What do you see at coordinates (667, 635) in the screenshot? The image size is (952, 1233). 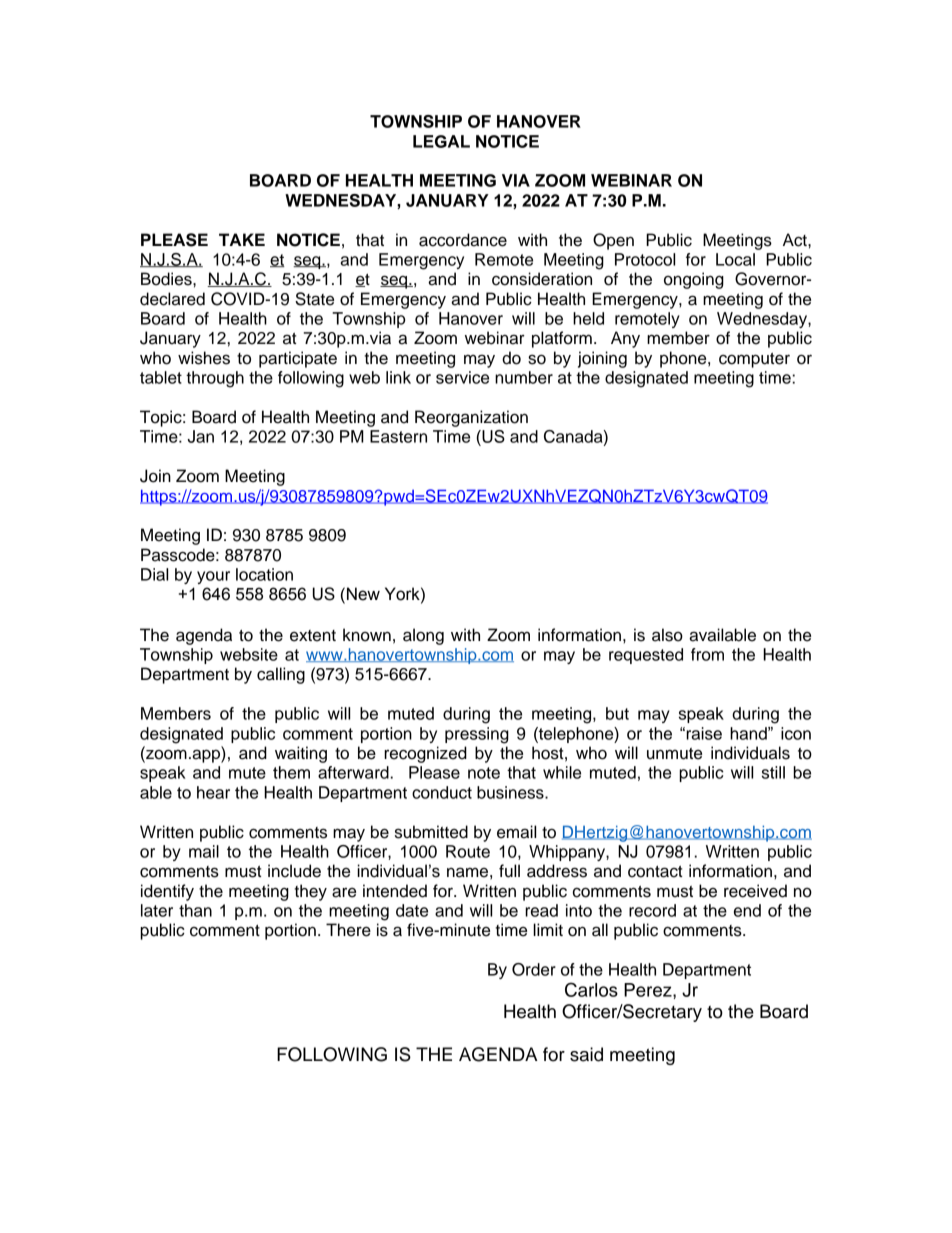 I see `also` at bounding box center [667, 635].
